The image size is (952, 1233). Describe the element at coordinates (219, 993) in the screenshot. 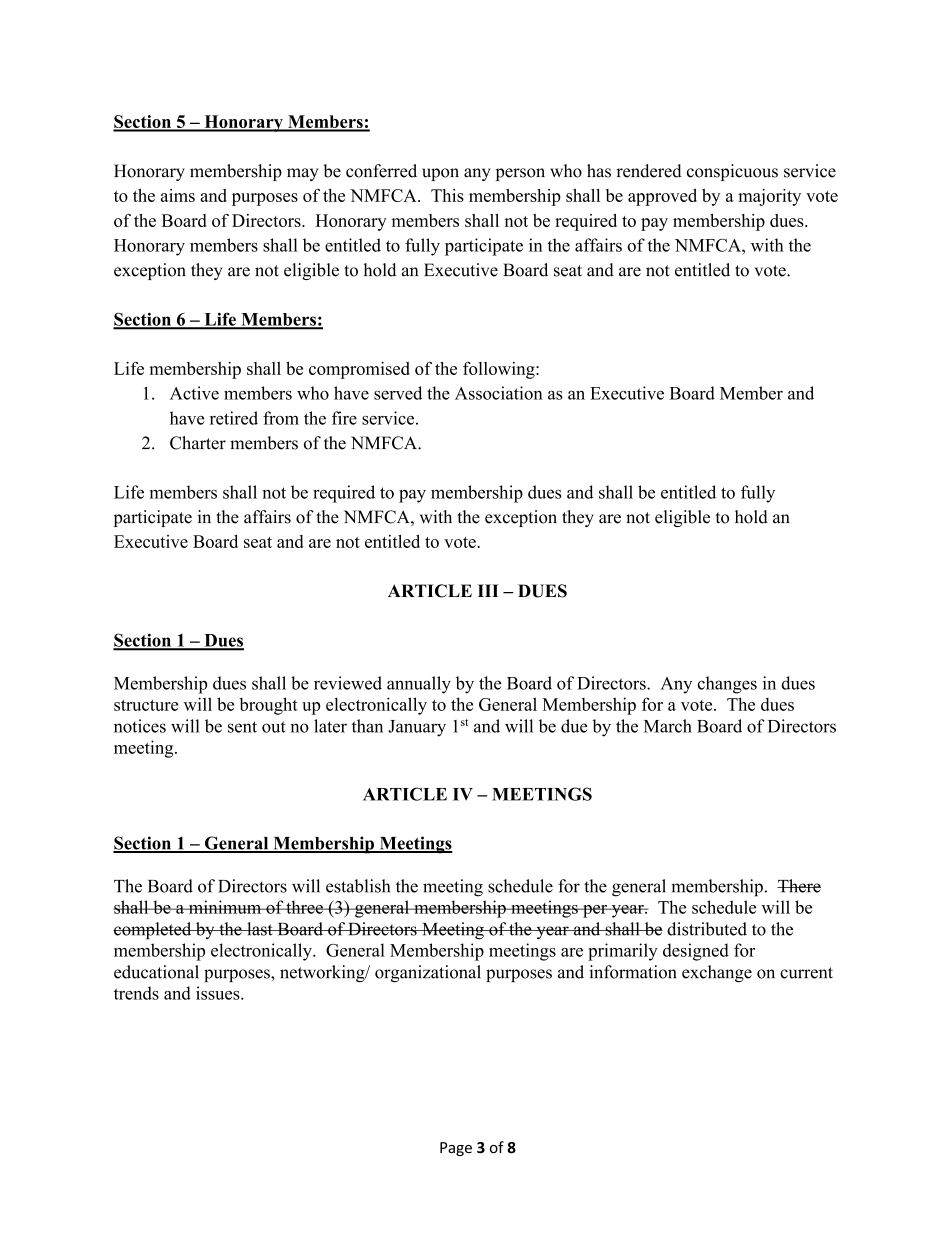

I see `issues` at that location.
